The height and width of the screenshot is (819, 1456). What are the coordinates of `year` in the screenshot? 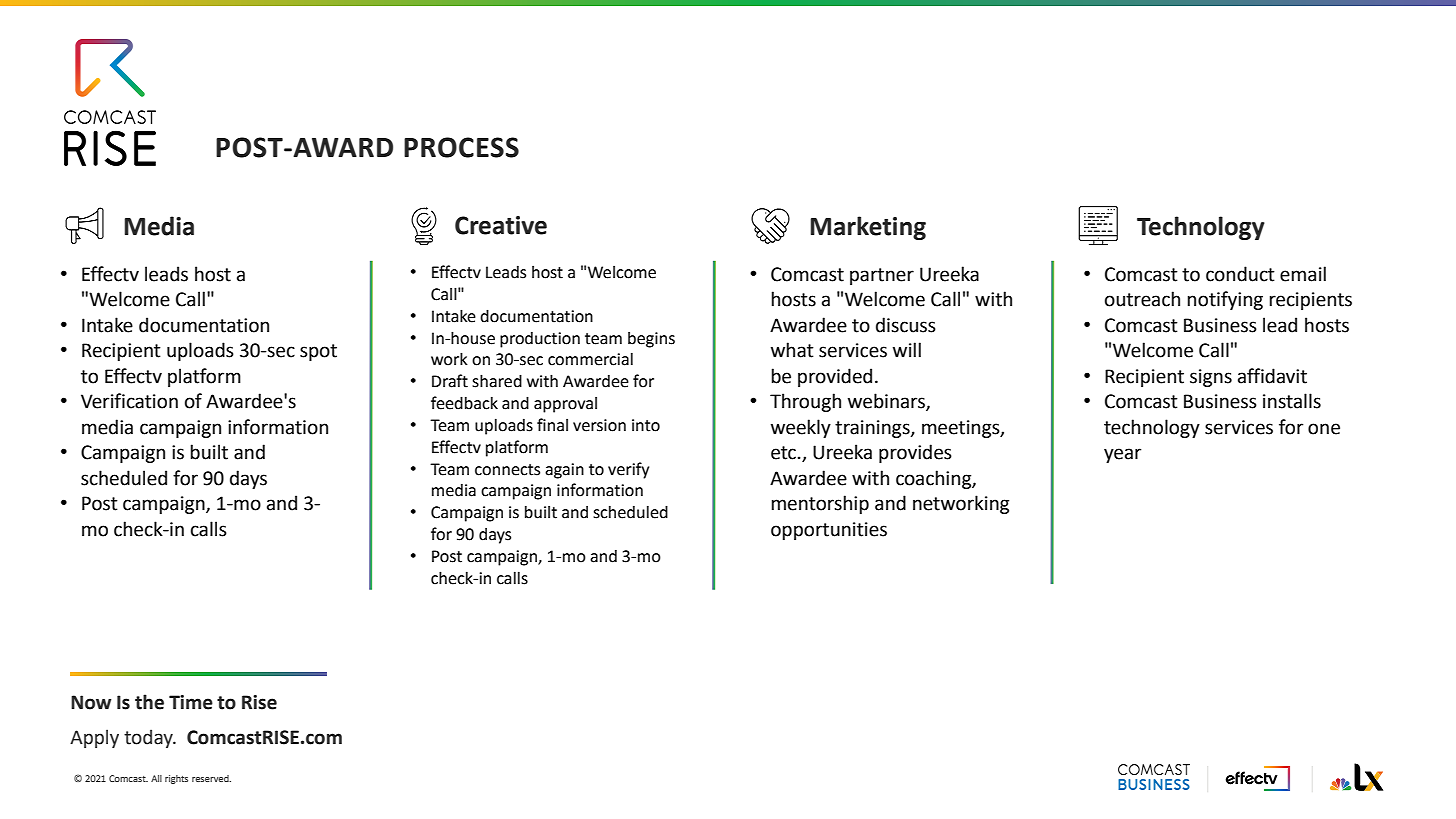 It's located at (1122, 455).
